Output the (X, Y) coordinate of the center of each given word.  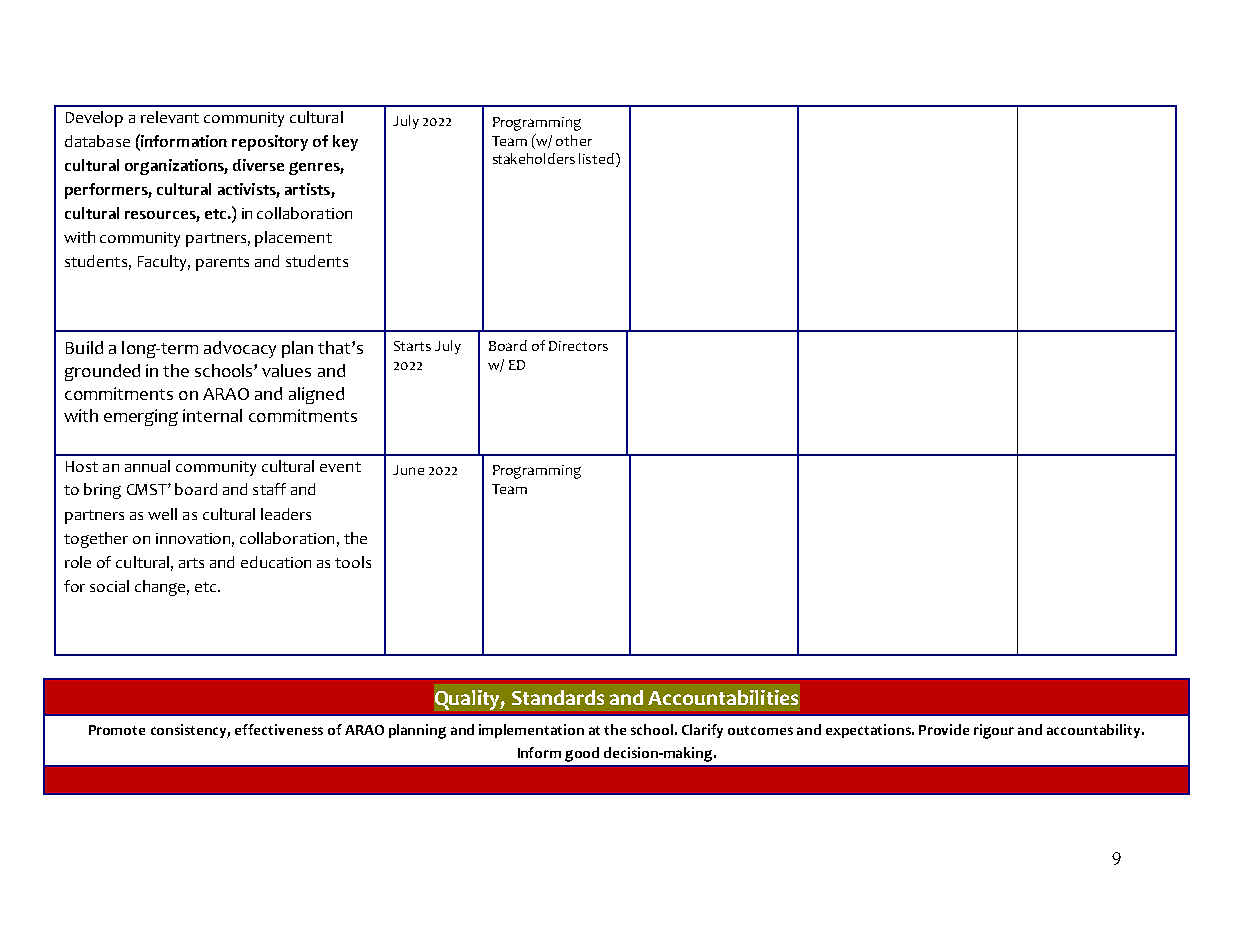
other (574, 140)
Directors (578, 346)
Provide (944, 729)
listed (598, 160)
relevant (170, 117)
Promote (117, 730)
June (408, 470)
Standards (558, 697)
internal (212, 415)
